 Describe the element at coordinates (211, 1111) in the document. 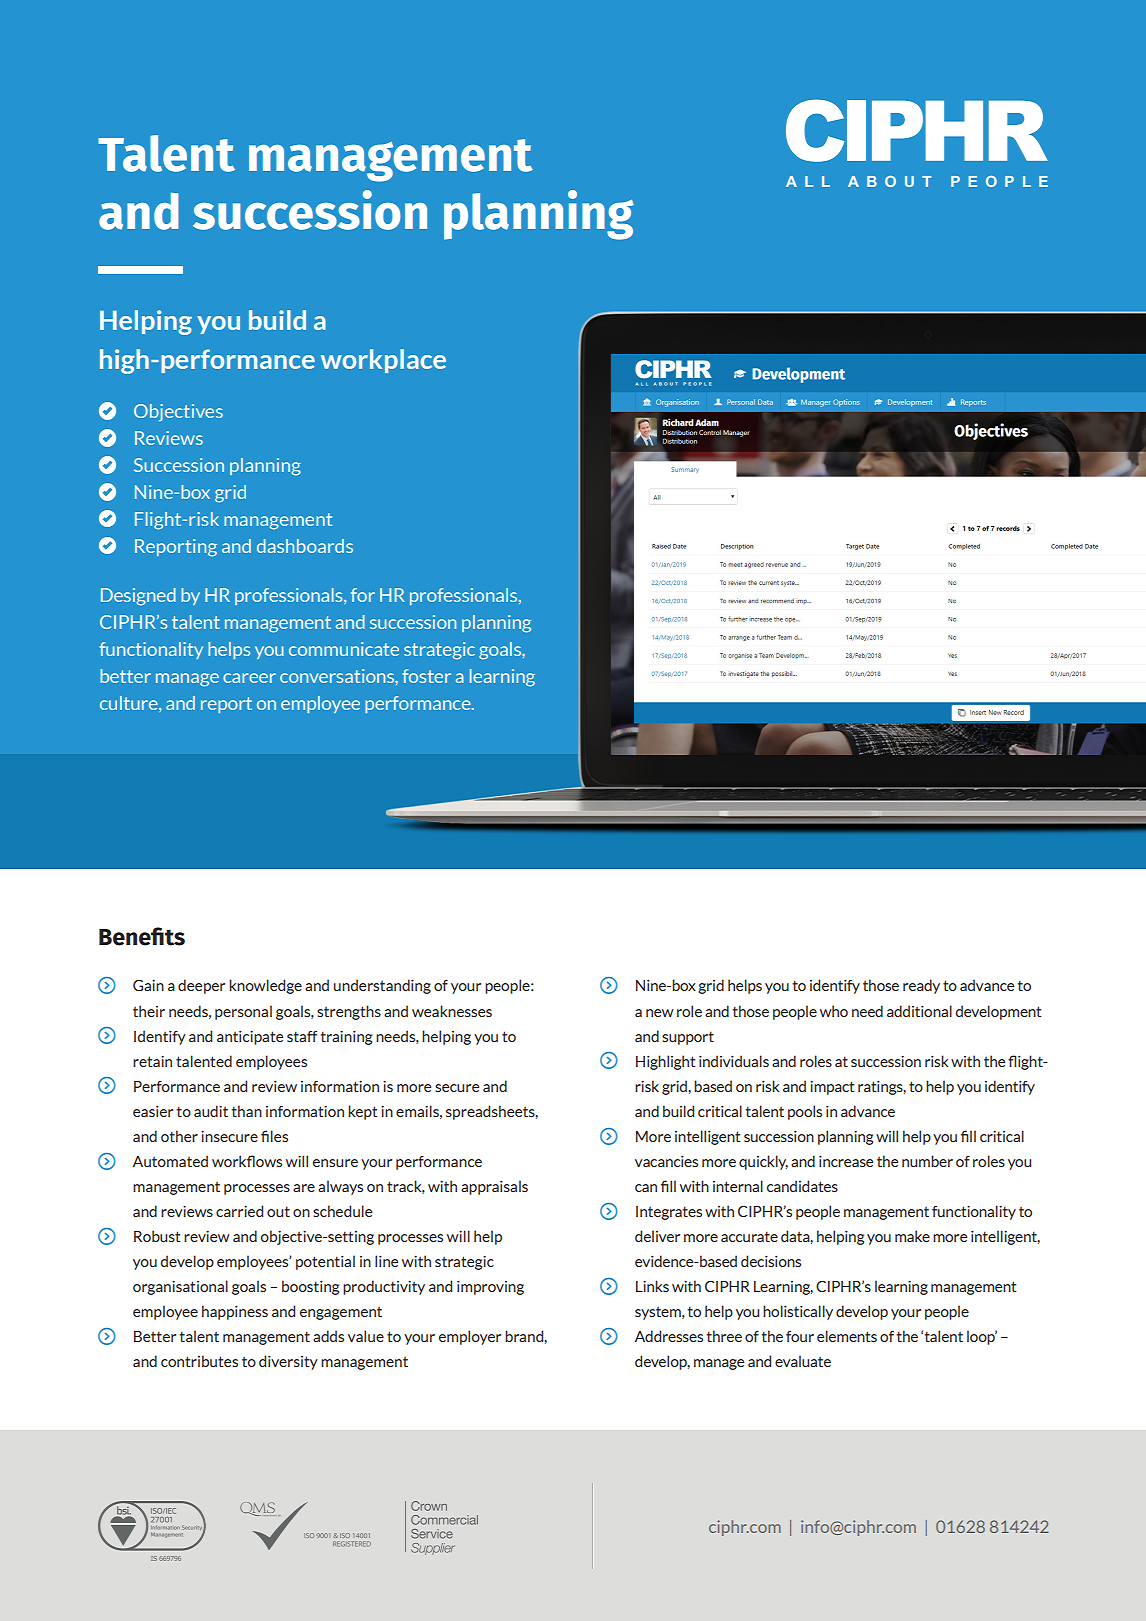

I see `audit` at that location.
